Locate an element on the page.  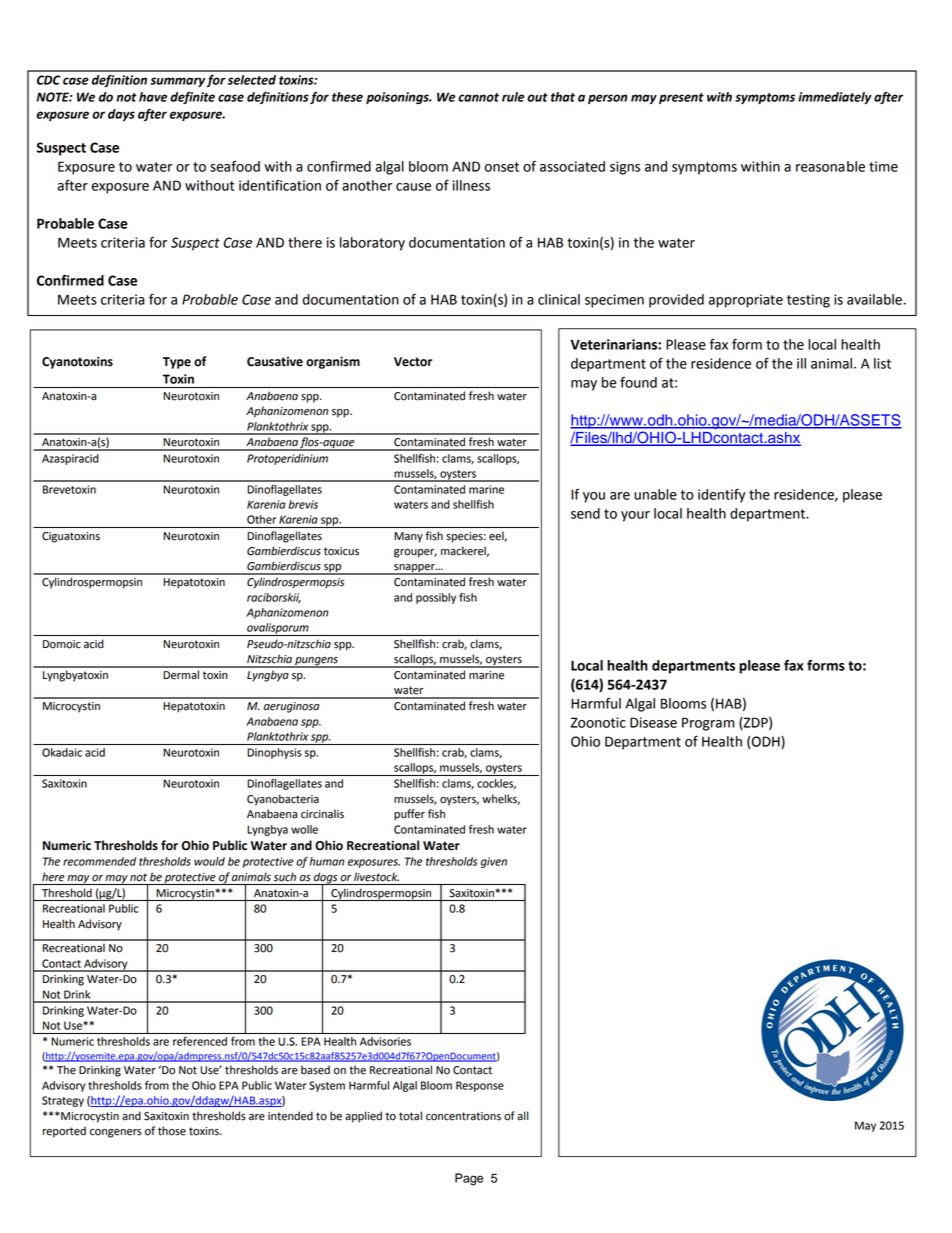
cannot is located at coordinates (478, 97).
